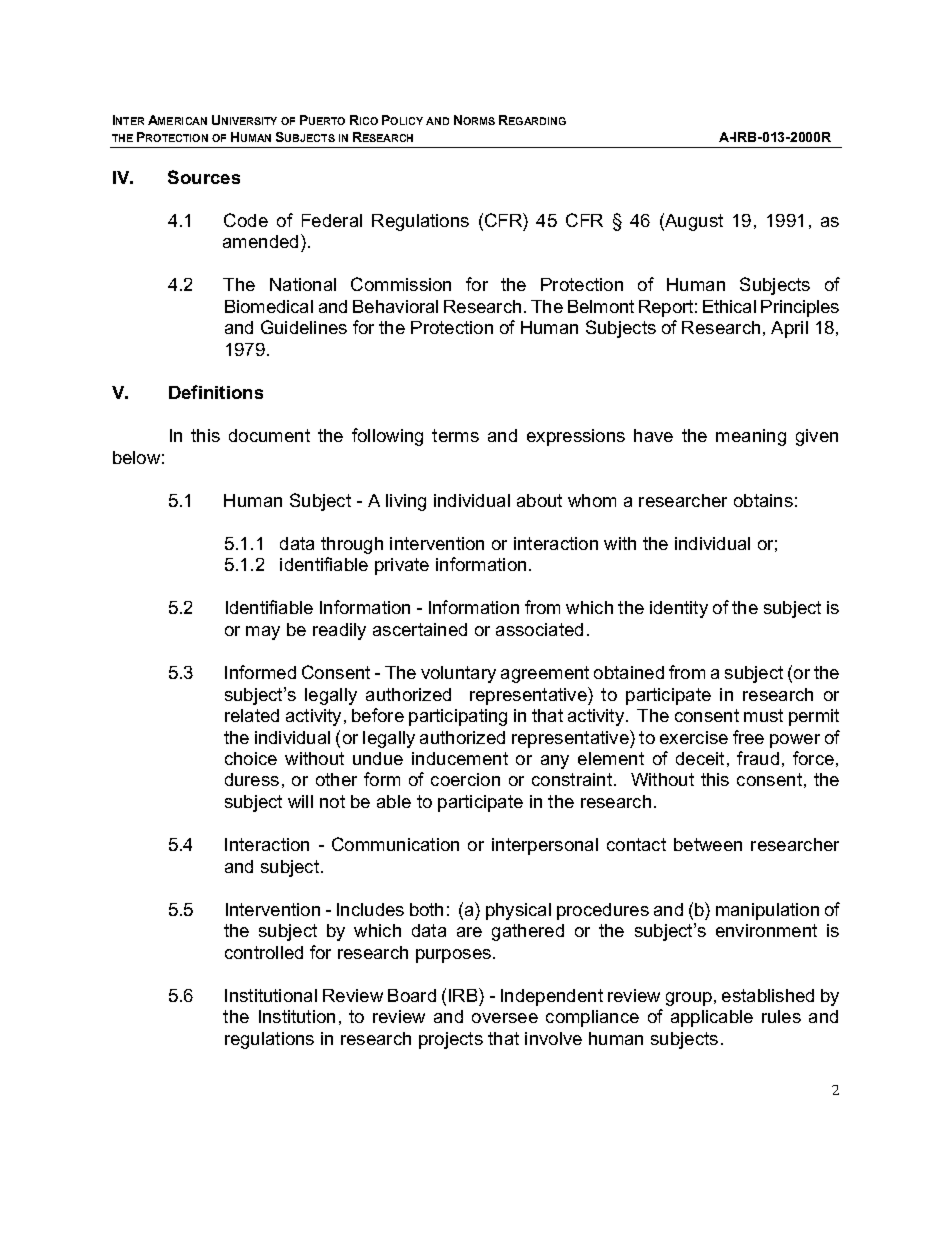 This screenshot has width=952, height=1233. I want to click on free, so click(748, 737).
